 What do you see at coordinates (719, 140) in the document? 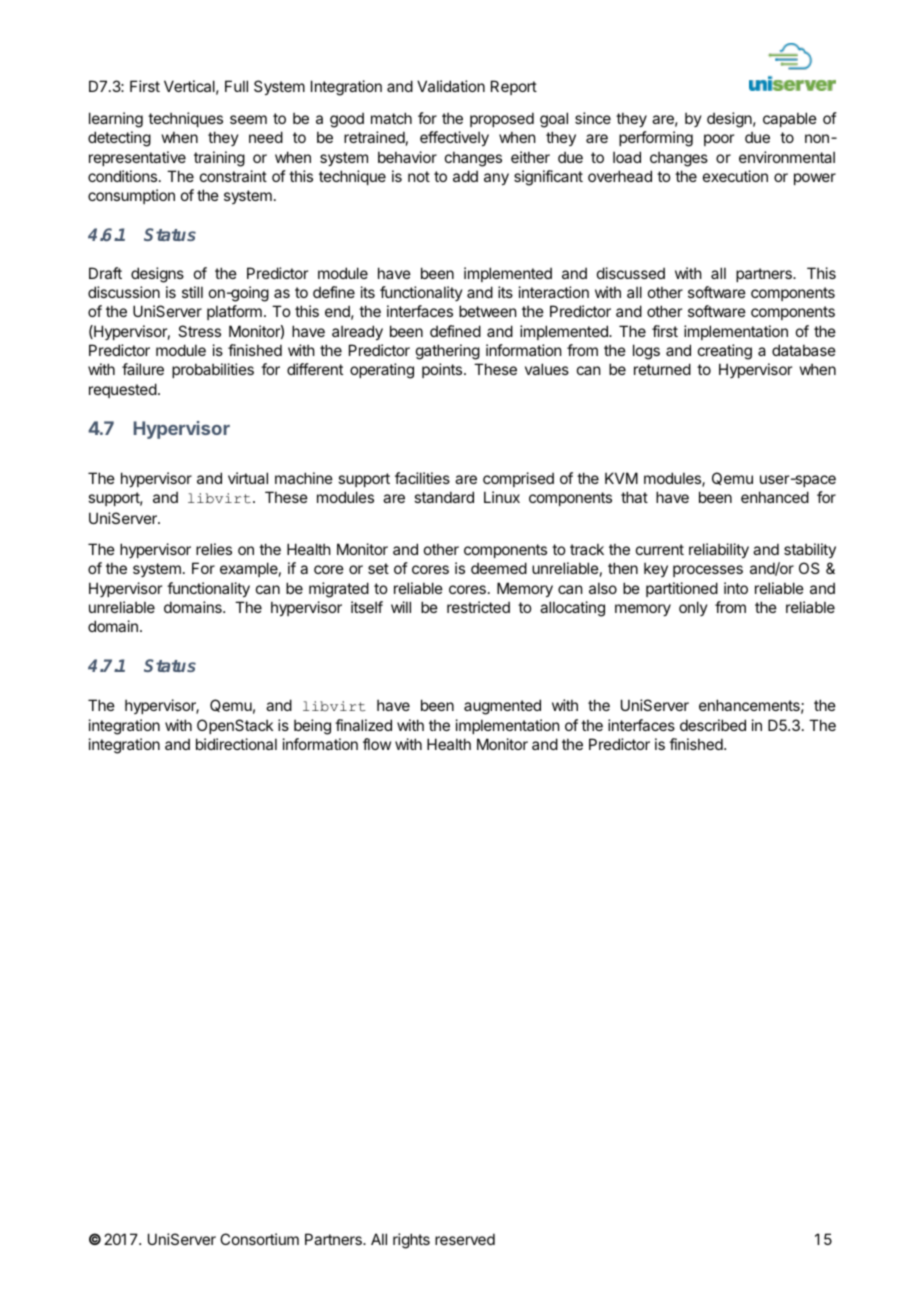
I see `poor` at bounding box center [719, 140].
